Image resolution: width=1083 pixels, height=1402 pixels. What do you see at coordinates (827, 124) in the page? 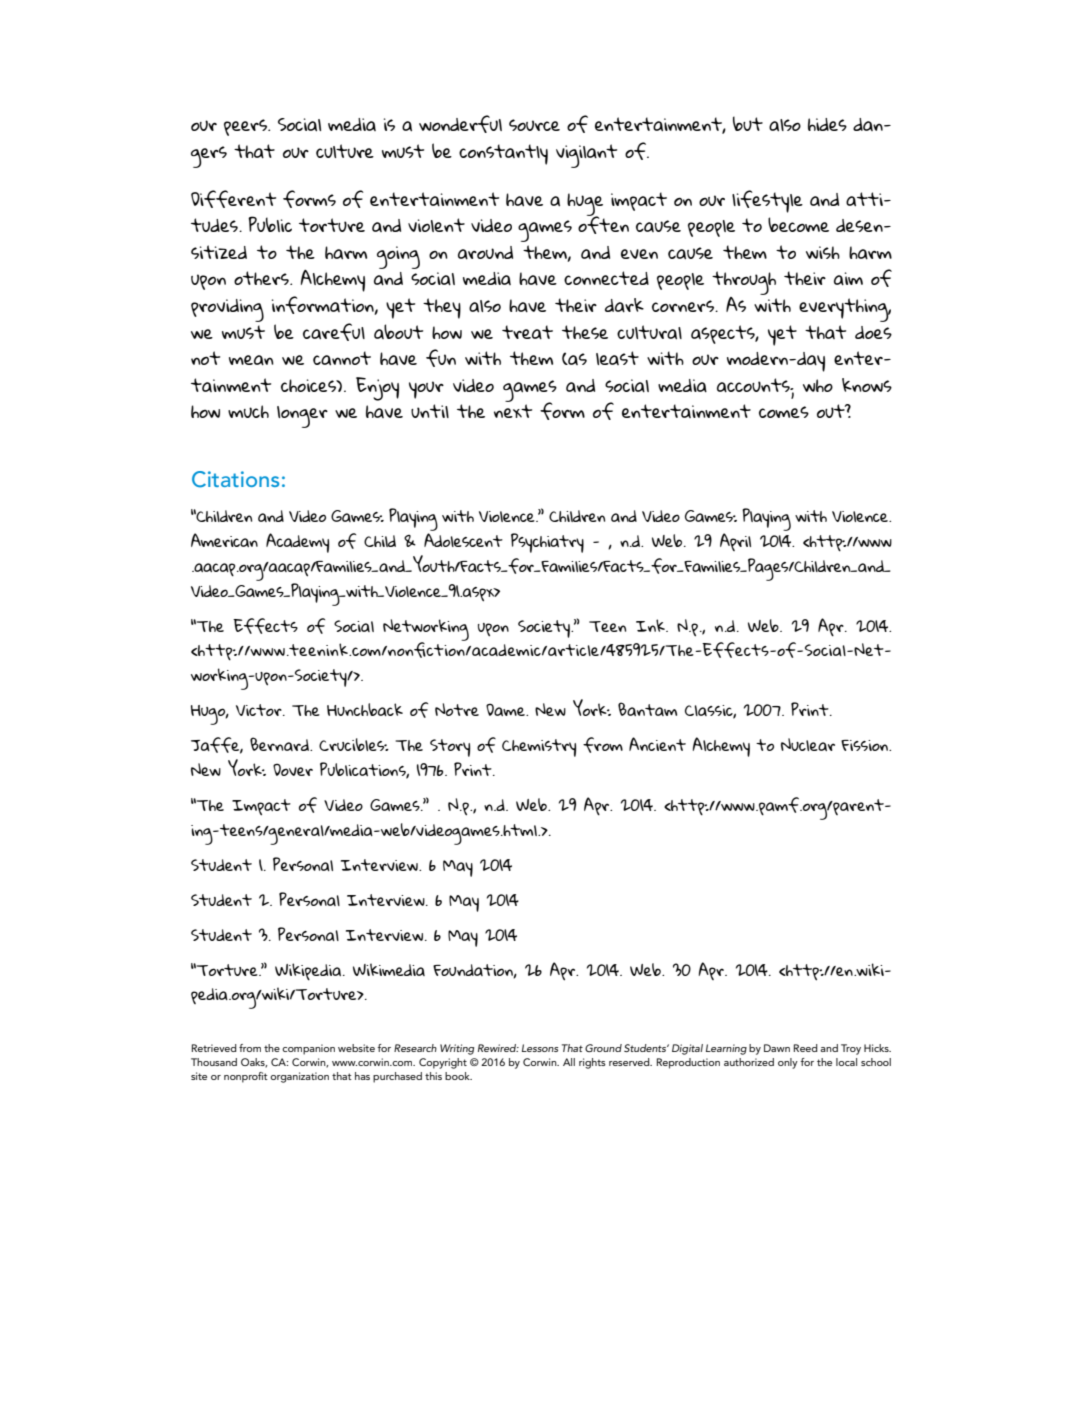
I see `hides` at bounding box center [827, 124].
